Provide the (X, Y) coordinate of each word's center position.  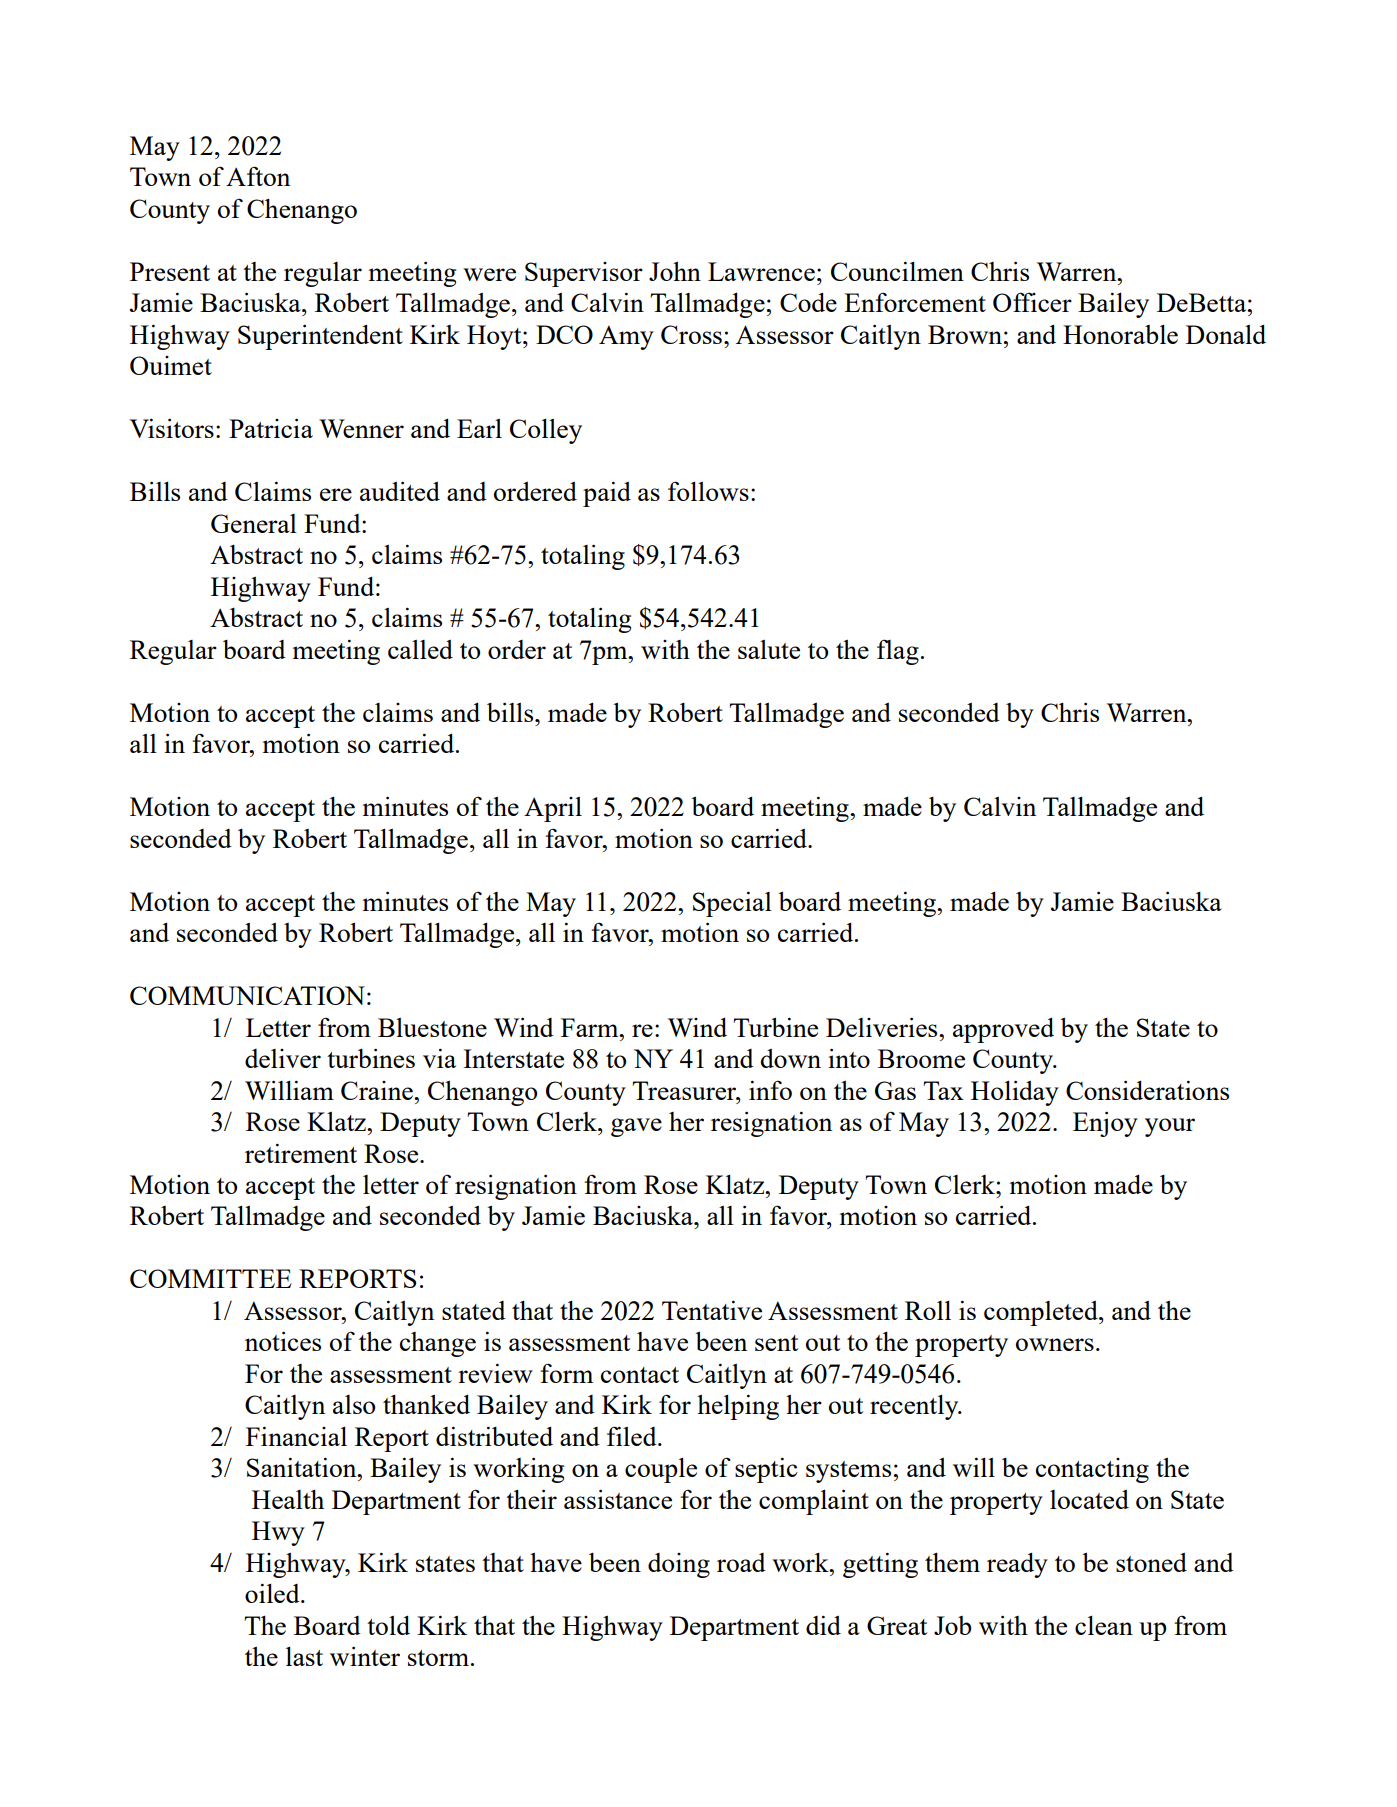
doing (679, 1565)
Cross (691, 334)
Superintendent (320, 337)
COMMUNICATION (247, 995)
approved (1003, 1030)
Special (732, 904)
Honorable (1120, 334)
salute (769, 649)
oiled (273, 1593)
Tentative (712, 1310)
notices (283, 1341)
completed (1042, 1313)
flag (898, 652)
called (420, 649)
